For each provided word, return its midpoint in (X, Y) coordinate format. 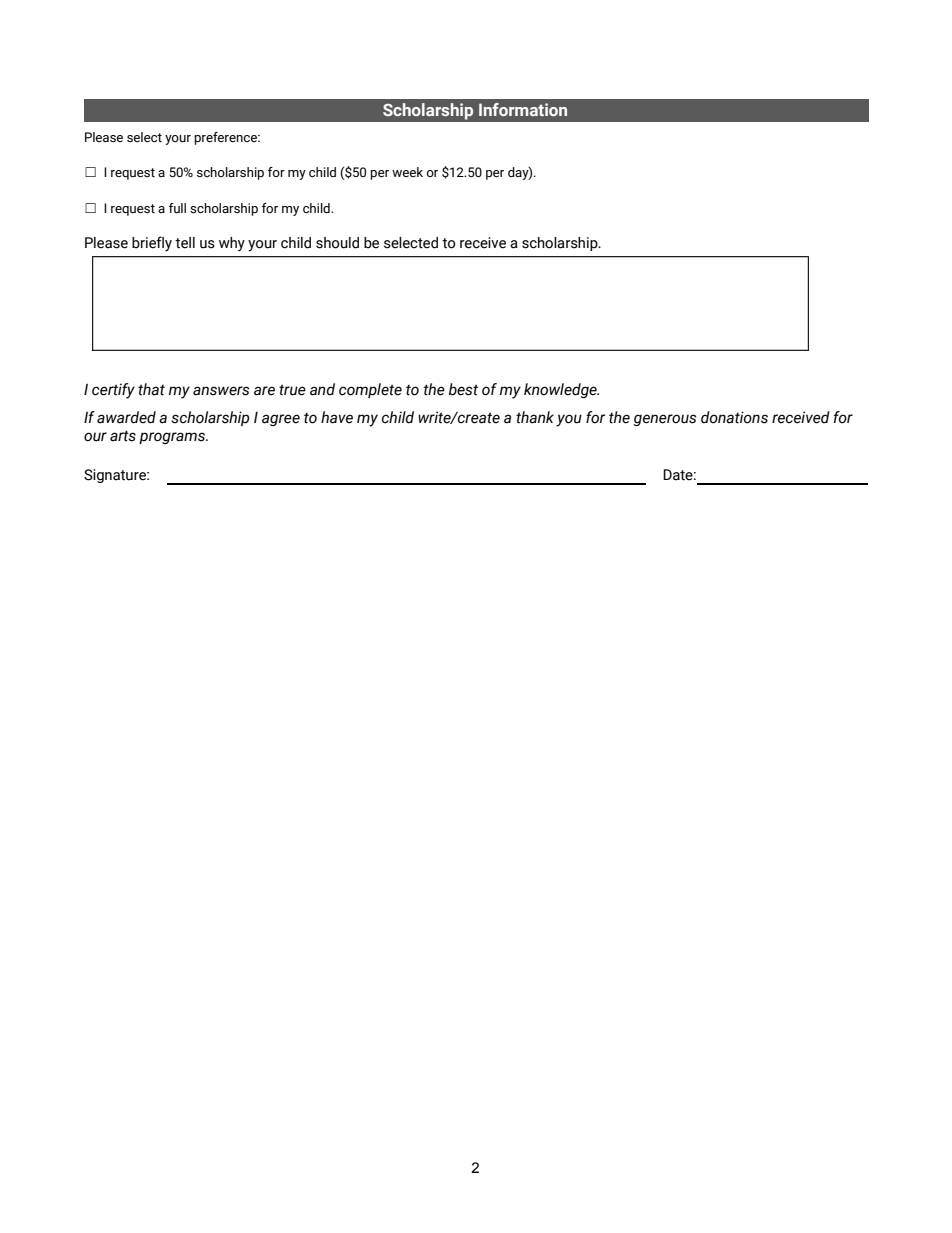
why (232, 244)
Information (523, 109)
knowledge (561, 390)
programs (173, 438)
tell (185, 243)
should (337, 243)
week (407, 172)
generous (665, 420)
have (337, 417)
